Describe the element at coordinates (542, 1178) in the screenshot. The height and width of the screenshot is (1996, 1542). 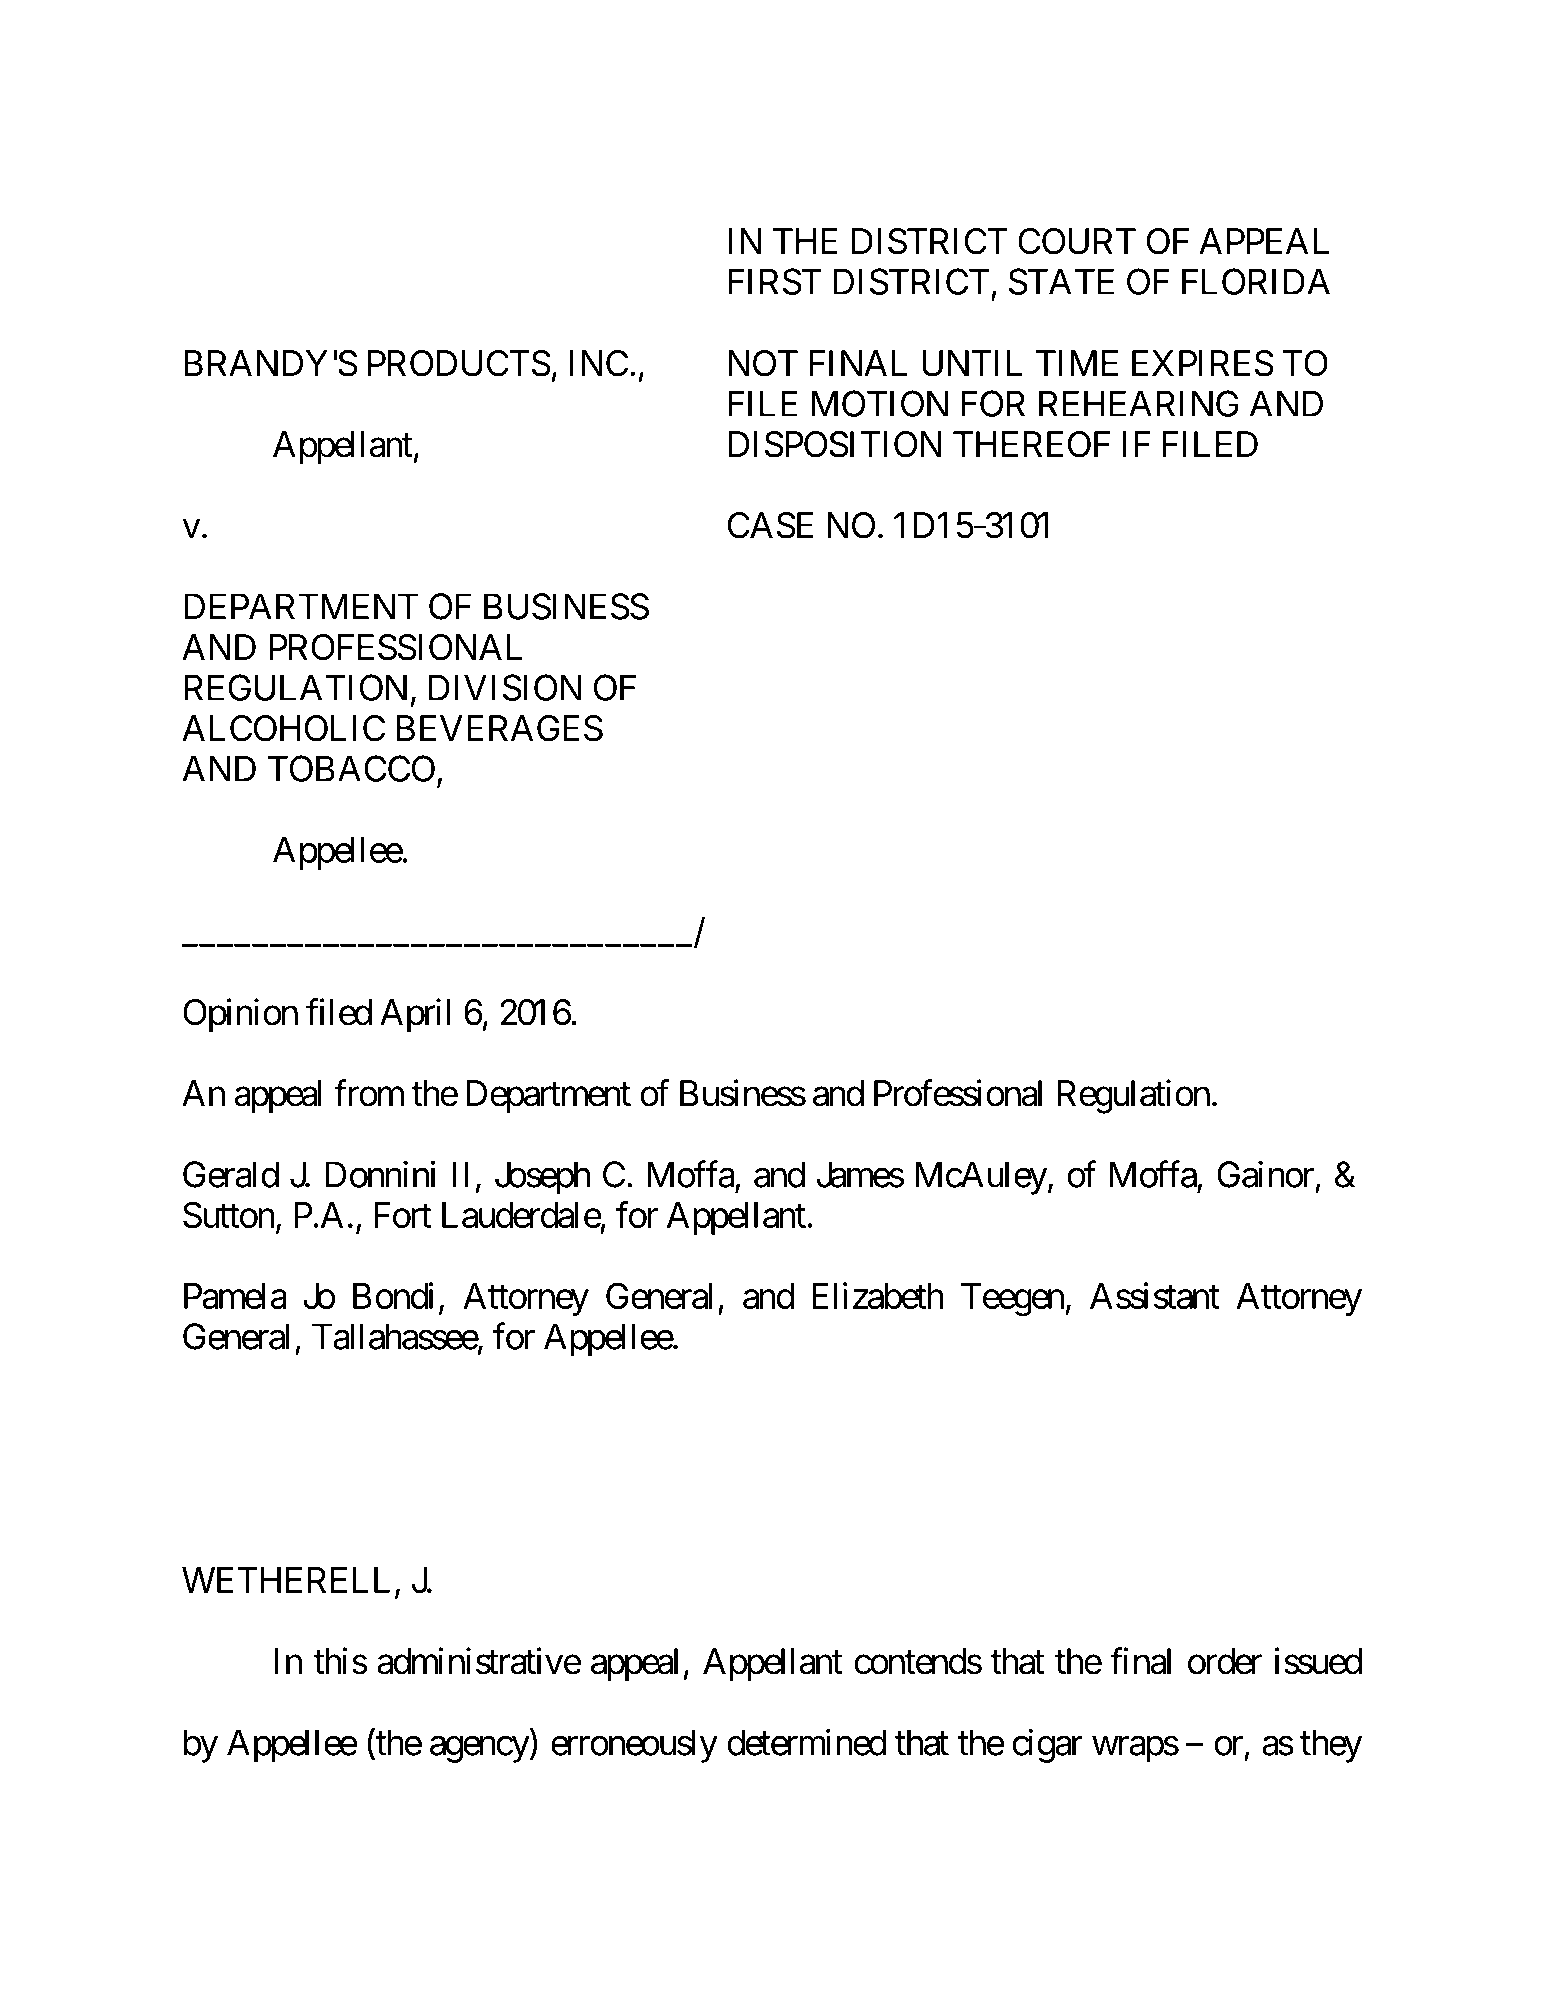
I see `Joseph` at that location.
